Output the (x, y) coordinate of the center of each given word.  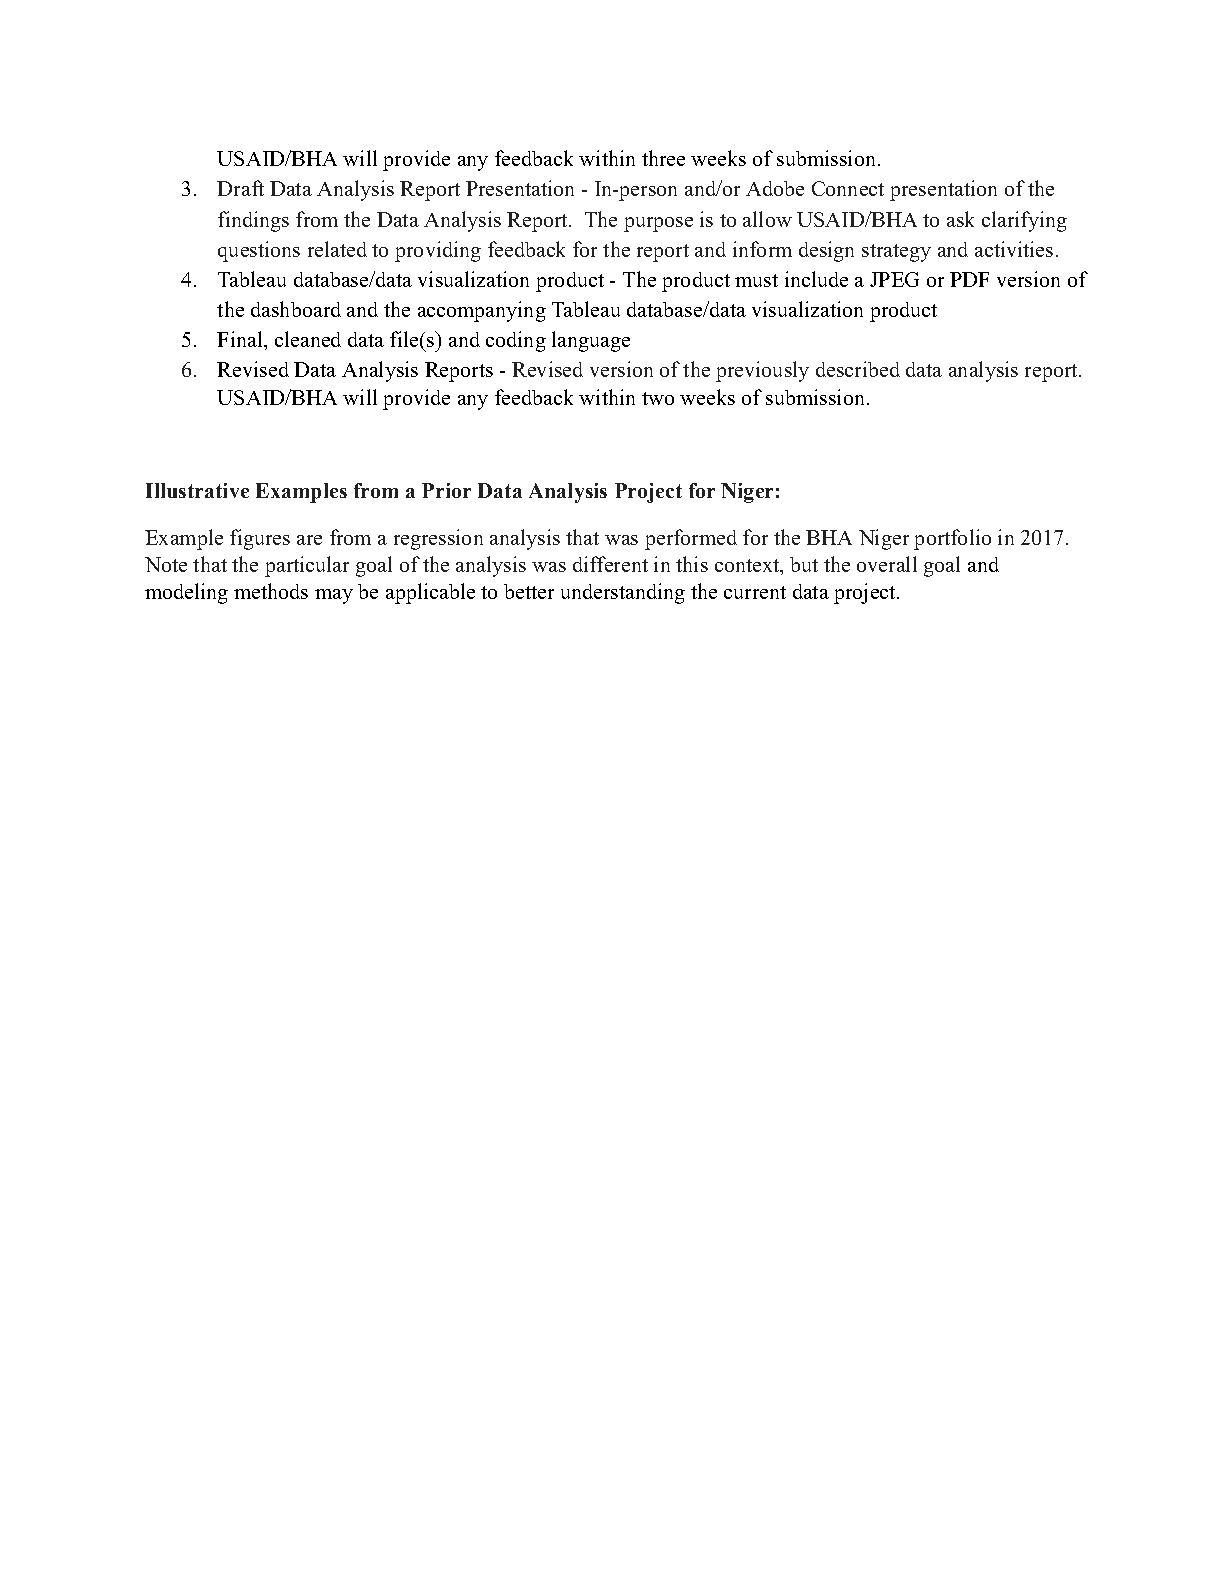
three (663, 158)
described (858, 369)
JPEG (894, 279)
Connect (848, 188)
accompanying (482, 311)
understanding (623, 593)
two (658, 398)
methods (271, 591)
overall (887, 564)
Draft (240, 188)
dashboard (296, 309)
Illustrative (197, 490)
